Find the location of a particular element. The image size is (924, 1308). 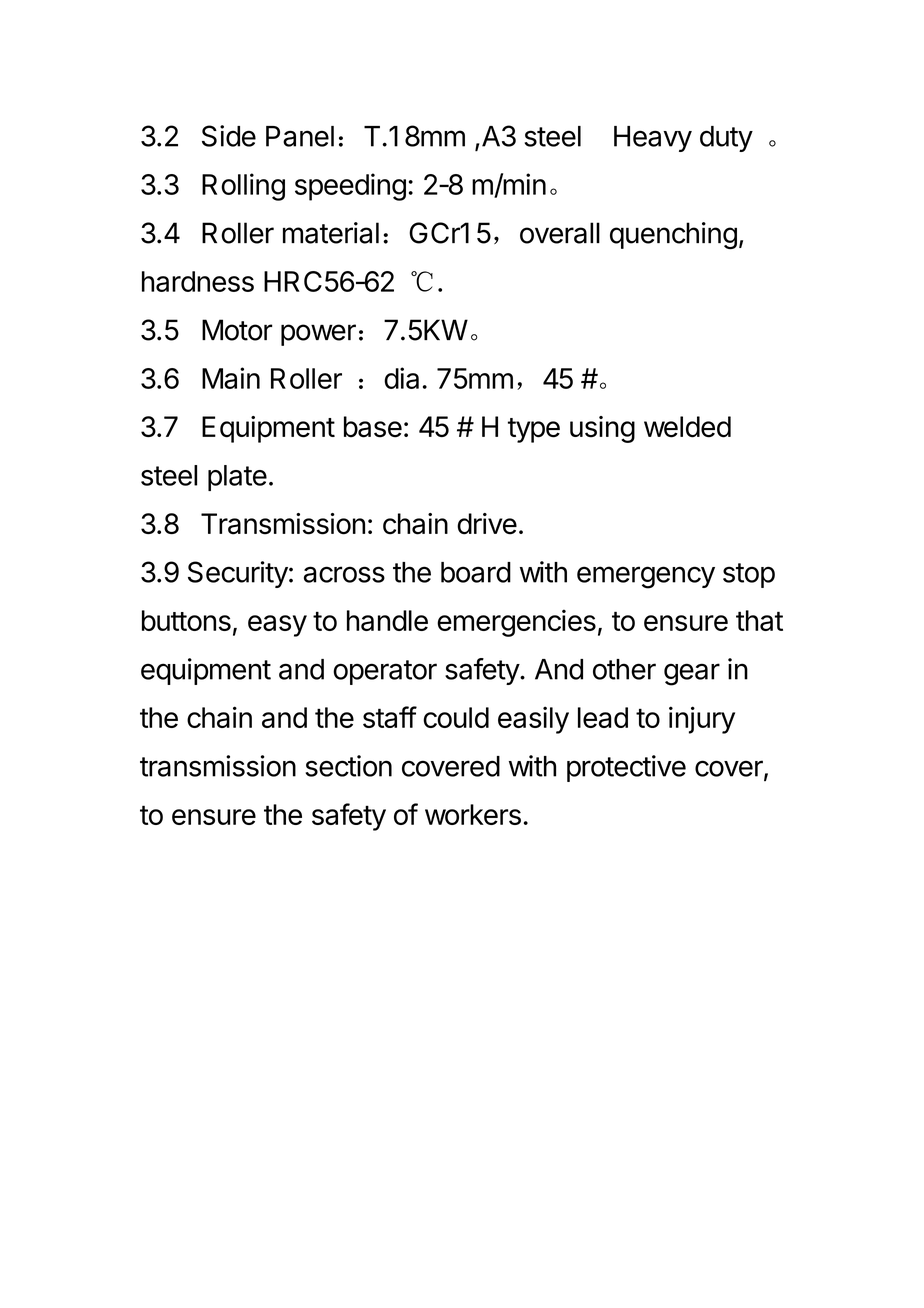

workers is located at coordinates (473, 814).
